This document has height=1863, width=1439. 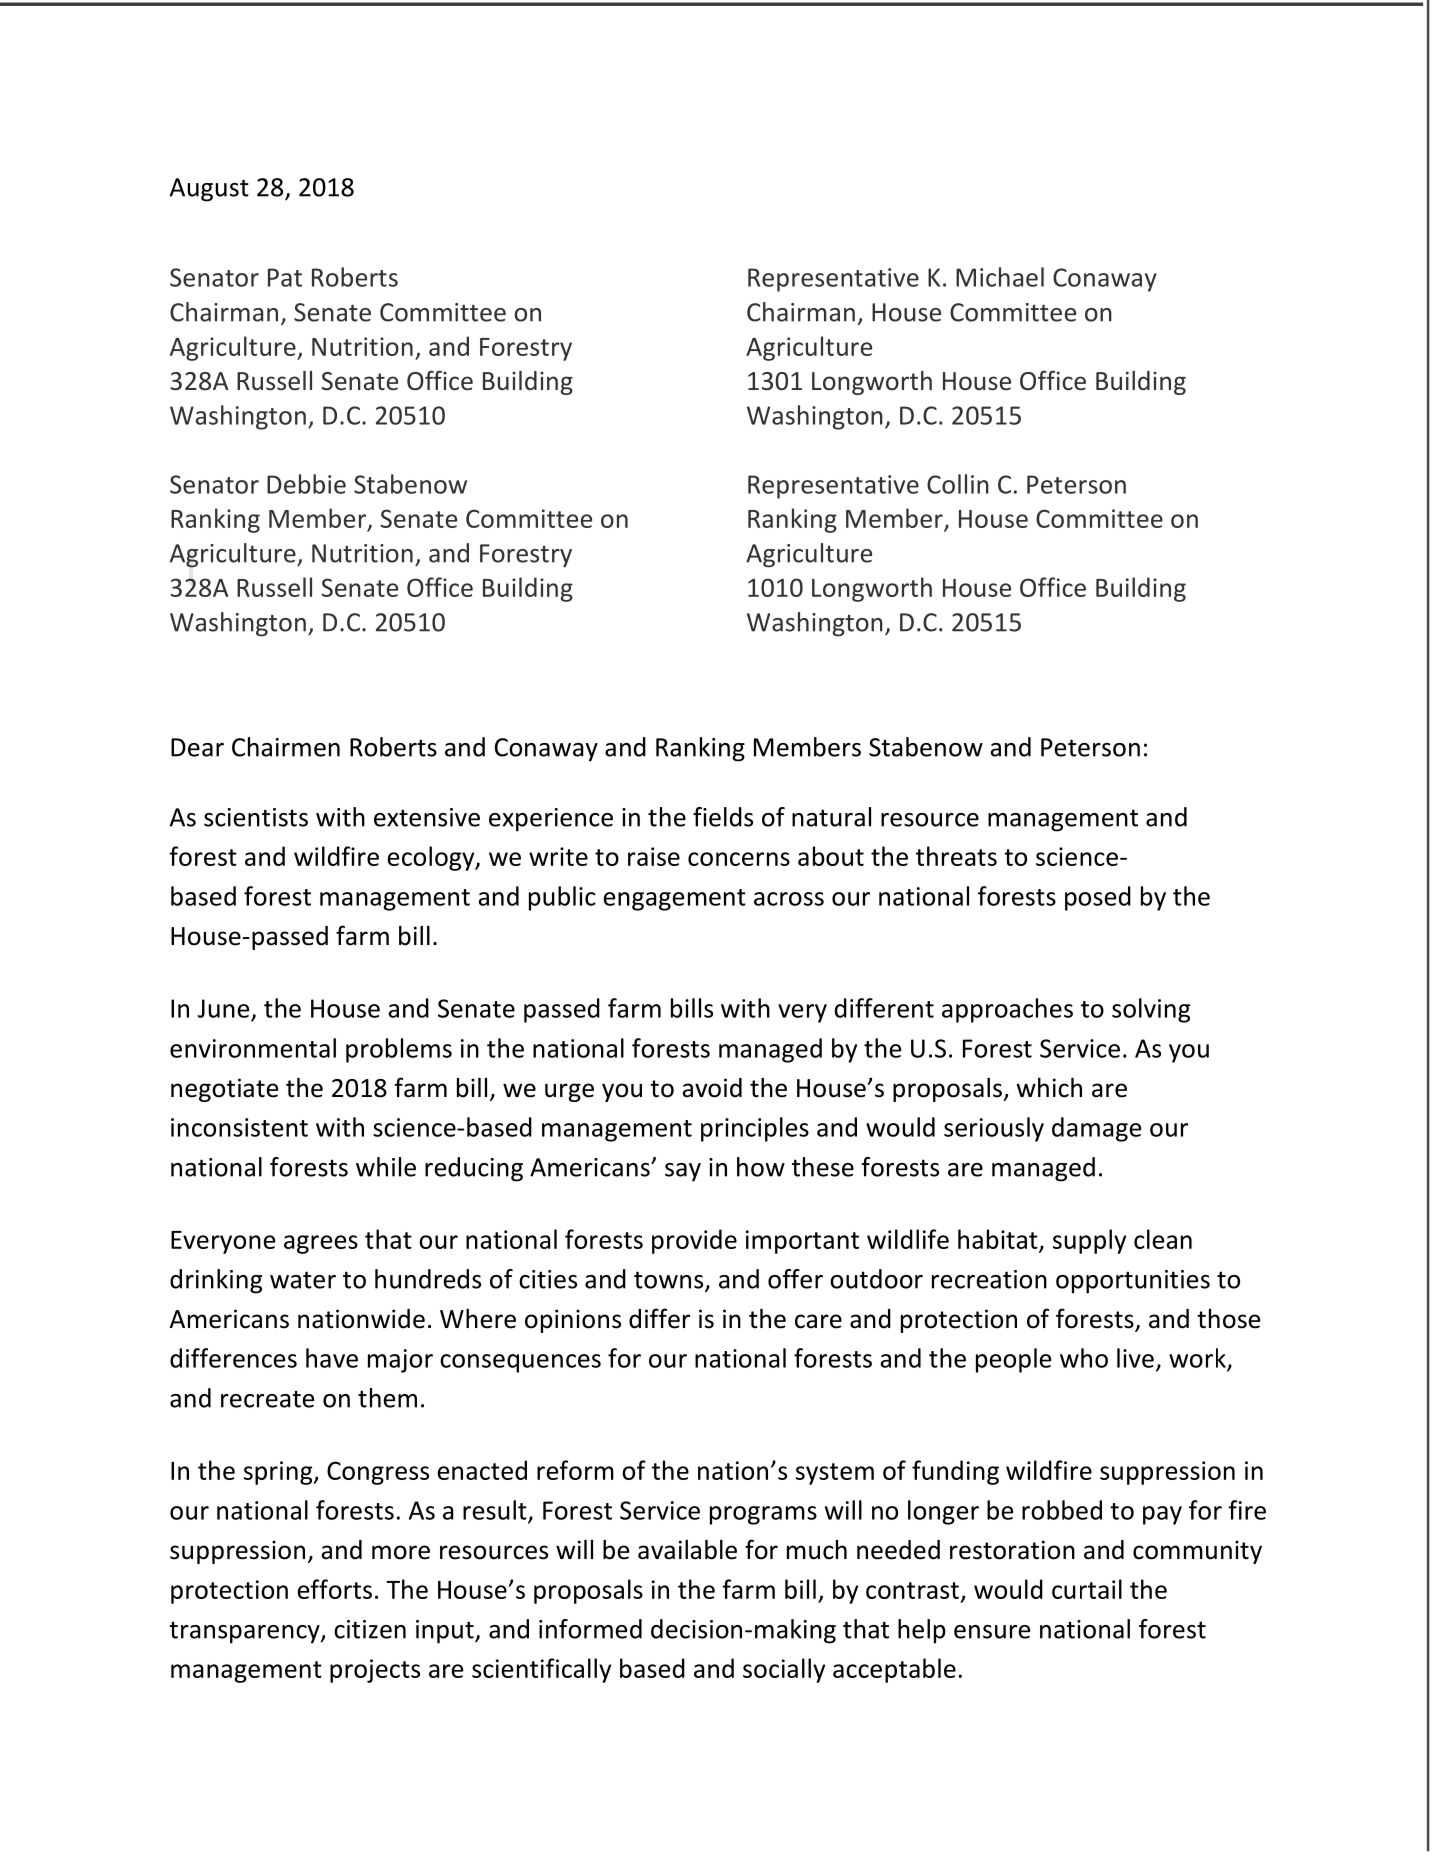 I want to click on Chairmen, so click(x=286, y=747).
